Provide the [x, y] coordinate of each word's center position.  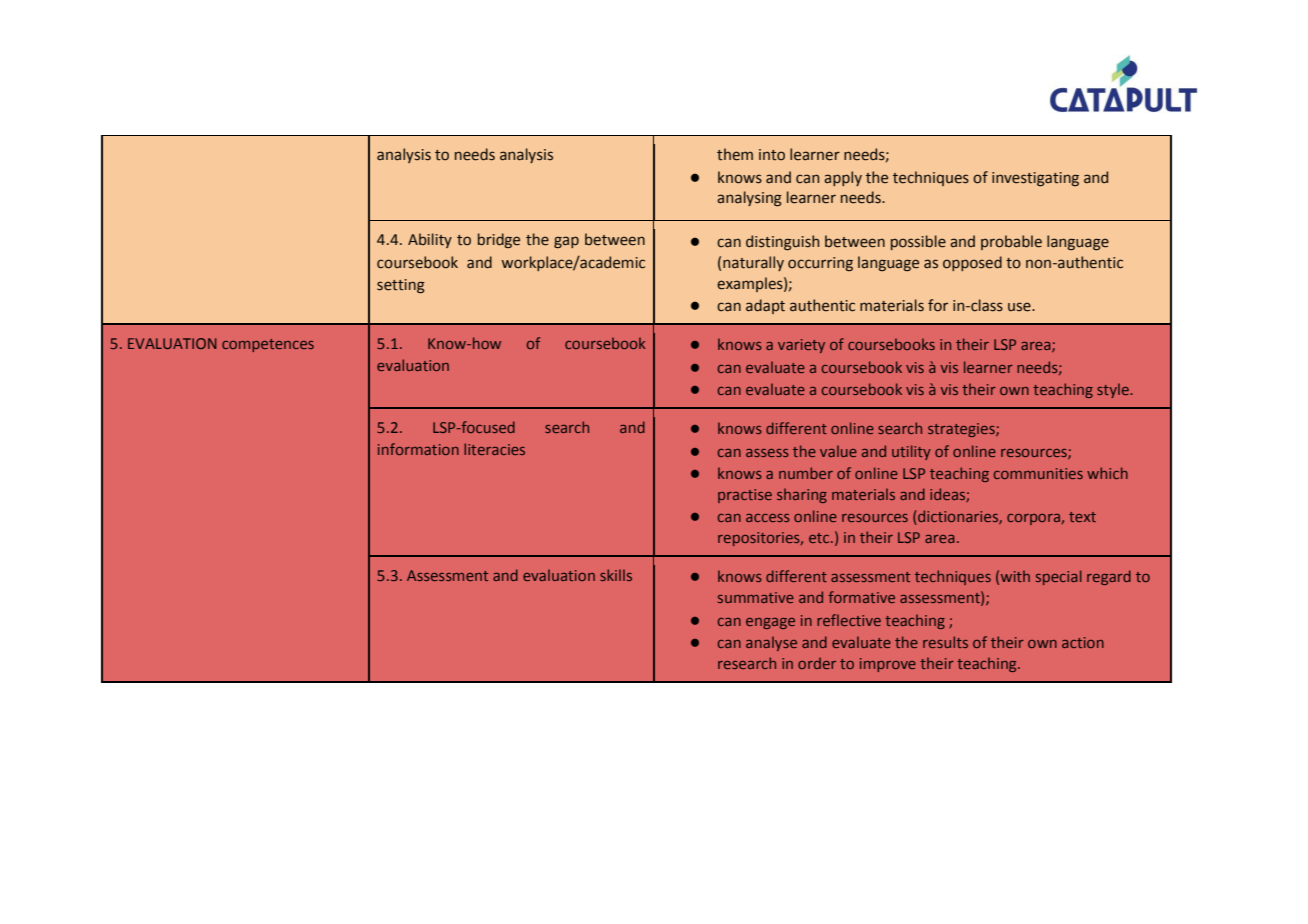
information [418, 449]
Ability [430, 240]
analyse [771, 643]
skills [616, 575]
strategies [962, 430]
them [735, 154]
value [838, 451]
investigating [1035, 179]
